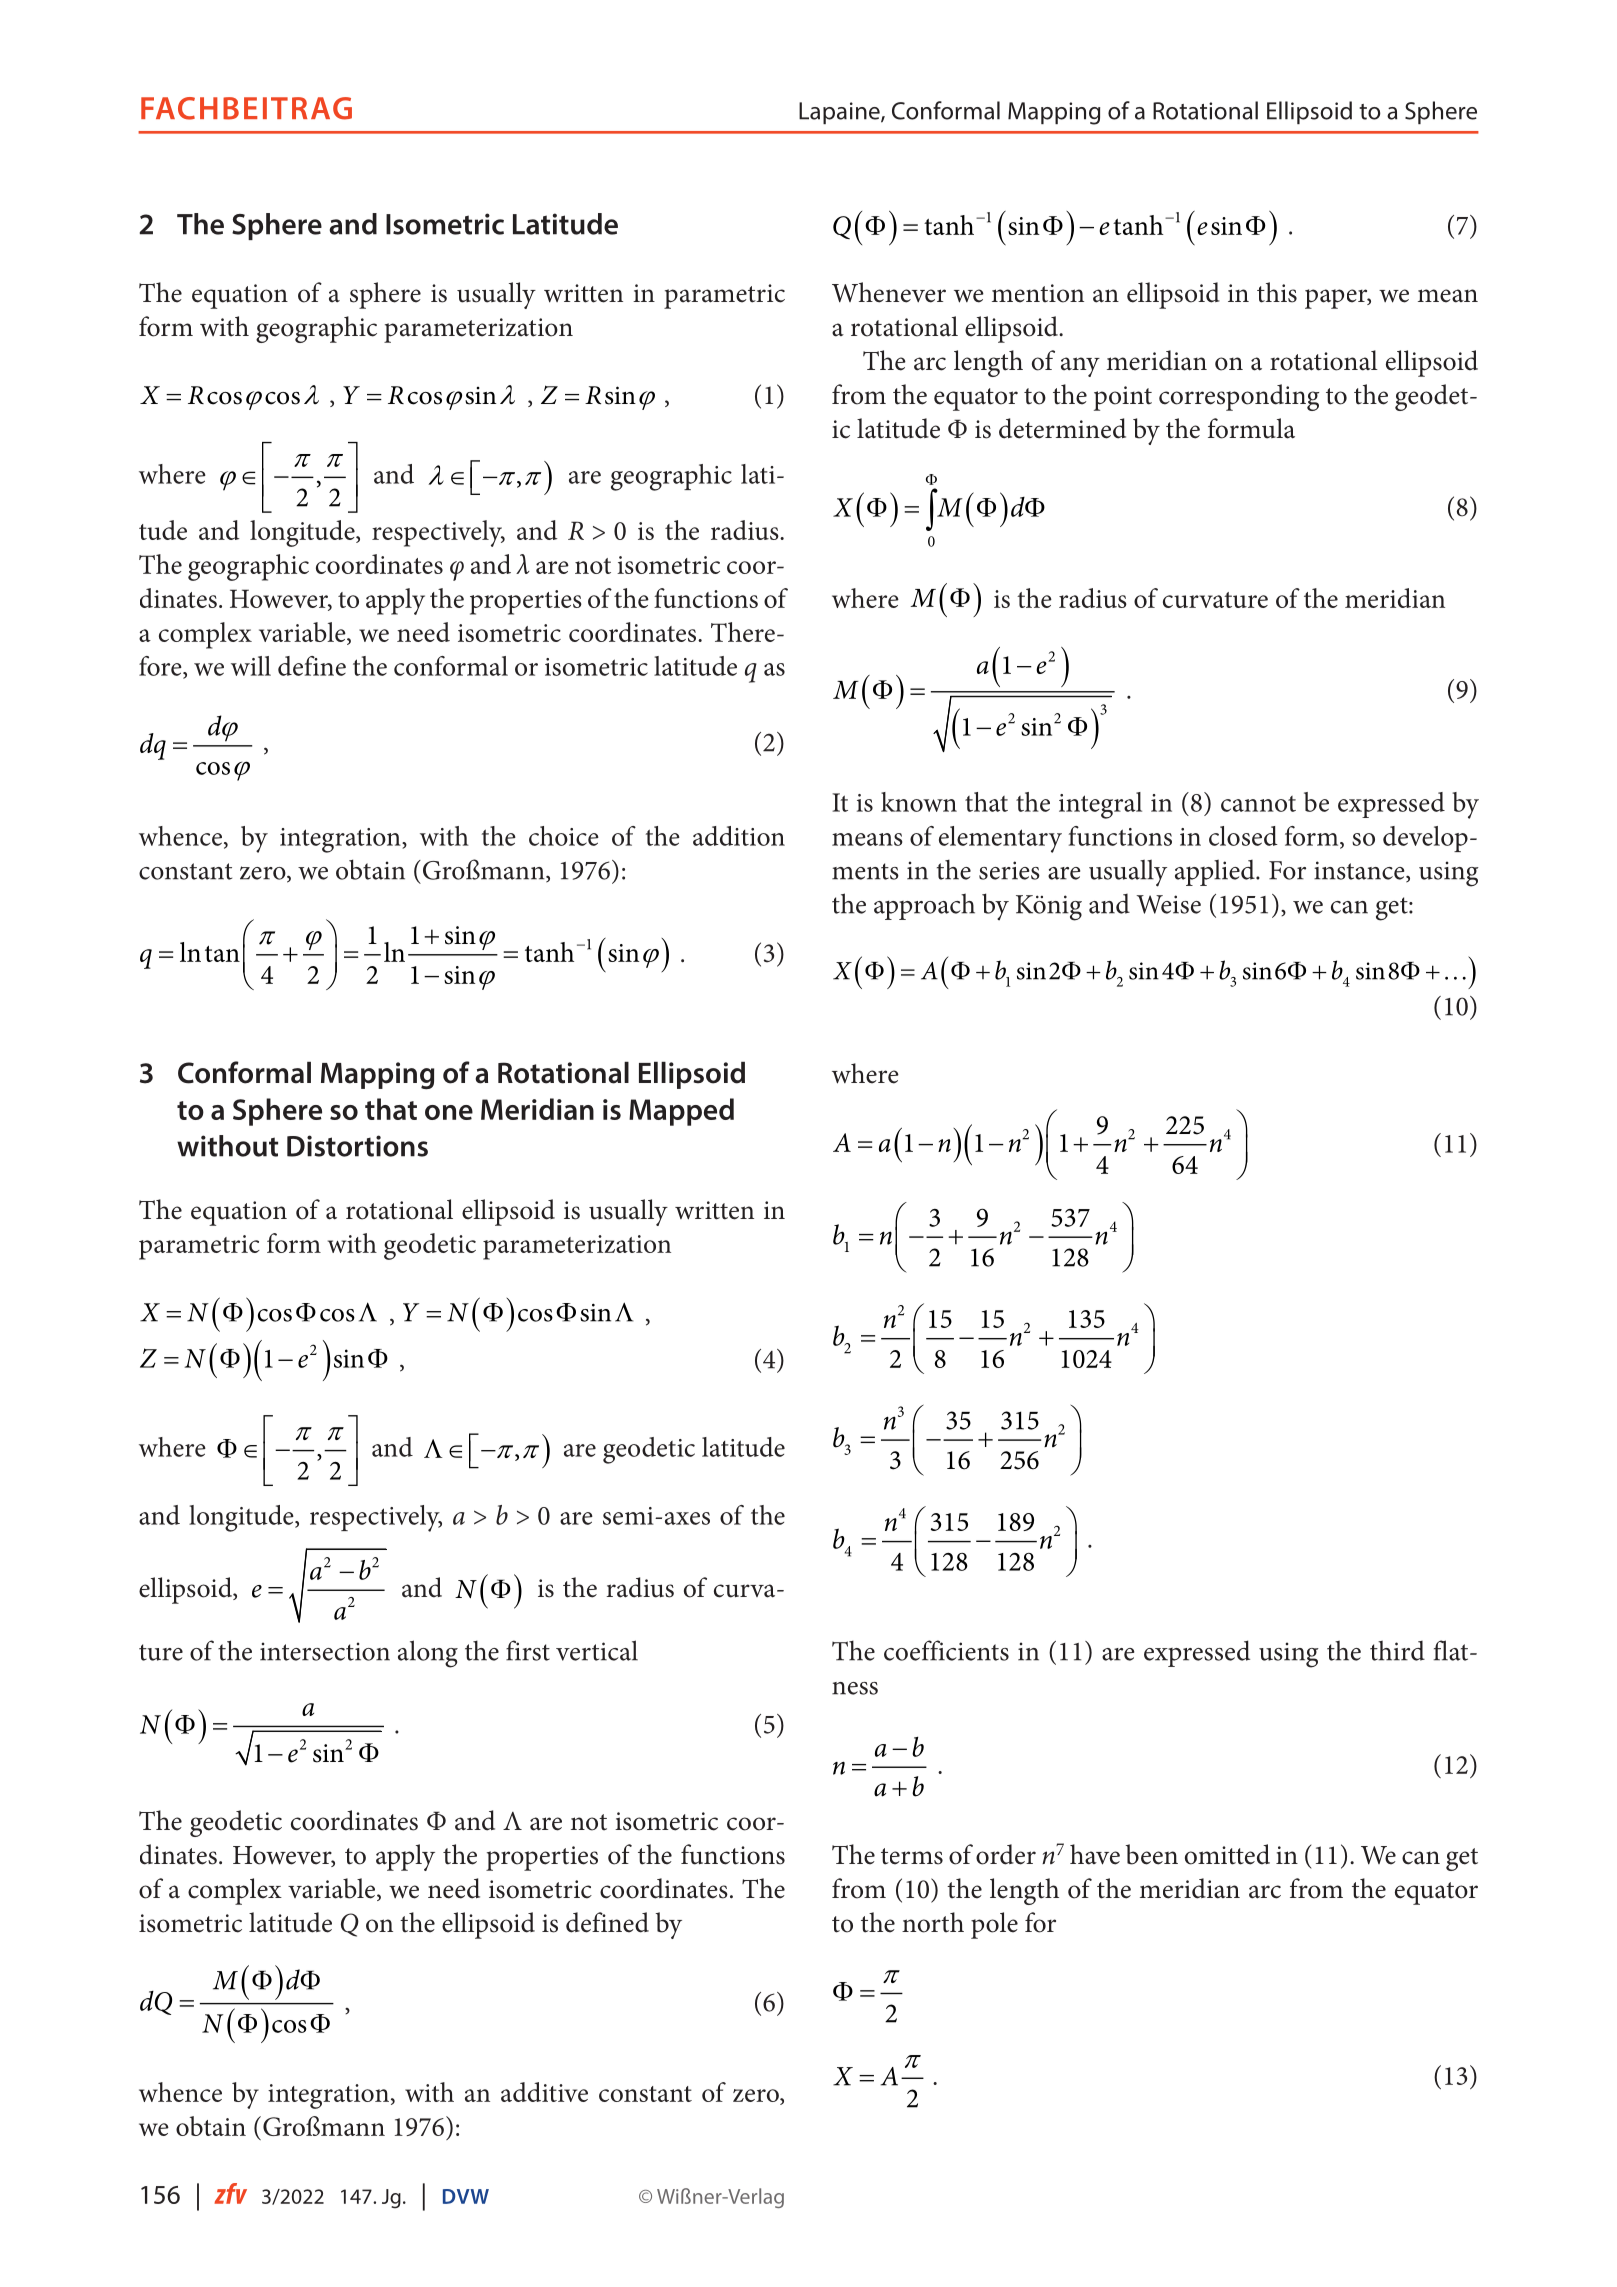 The height and width of the screenshot is (2287, 1617). Describe the element at coordinates (1216, 872) in the screenshot. I see `applied` at that location.
